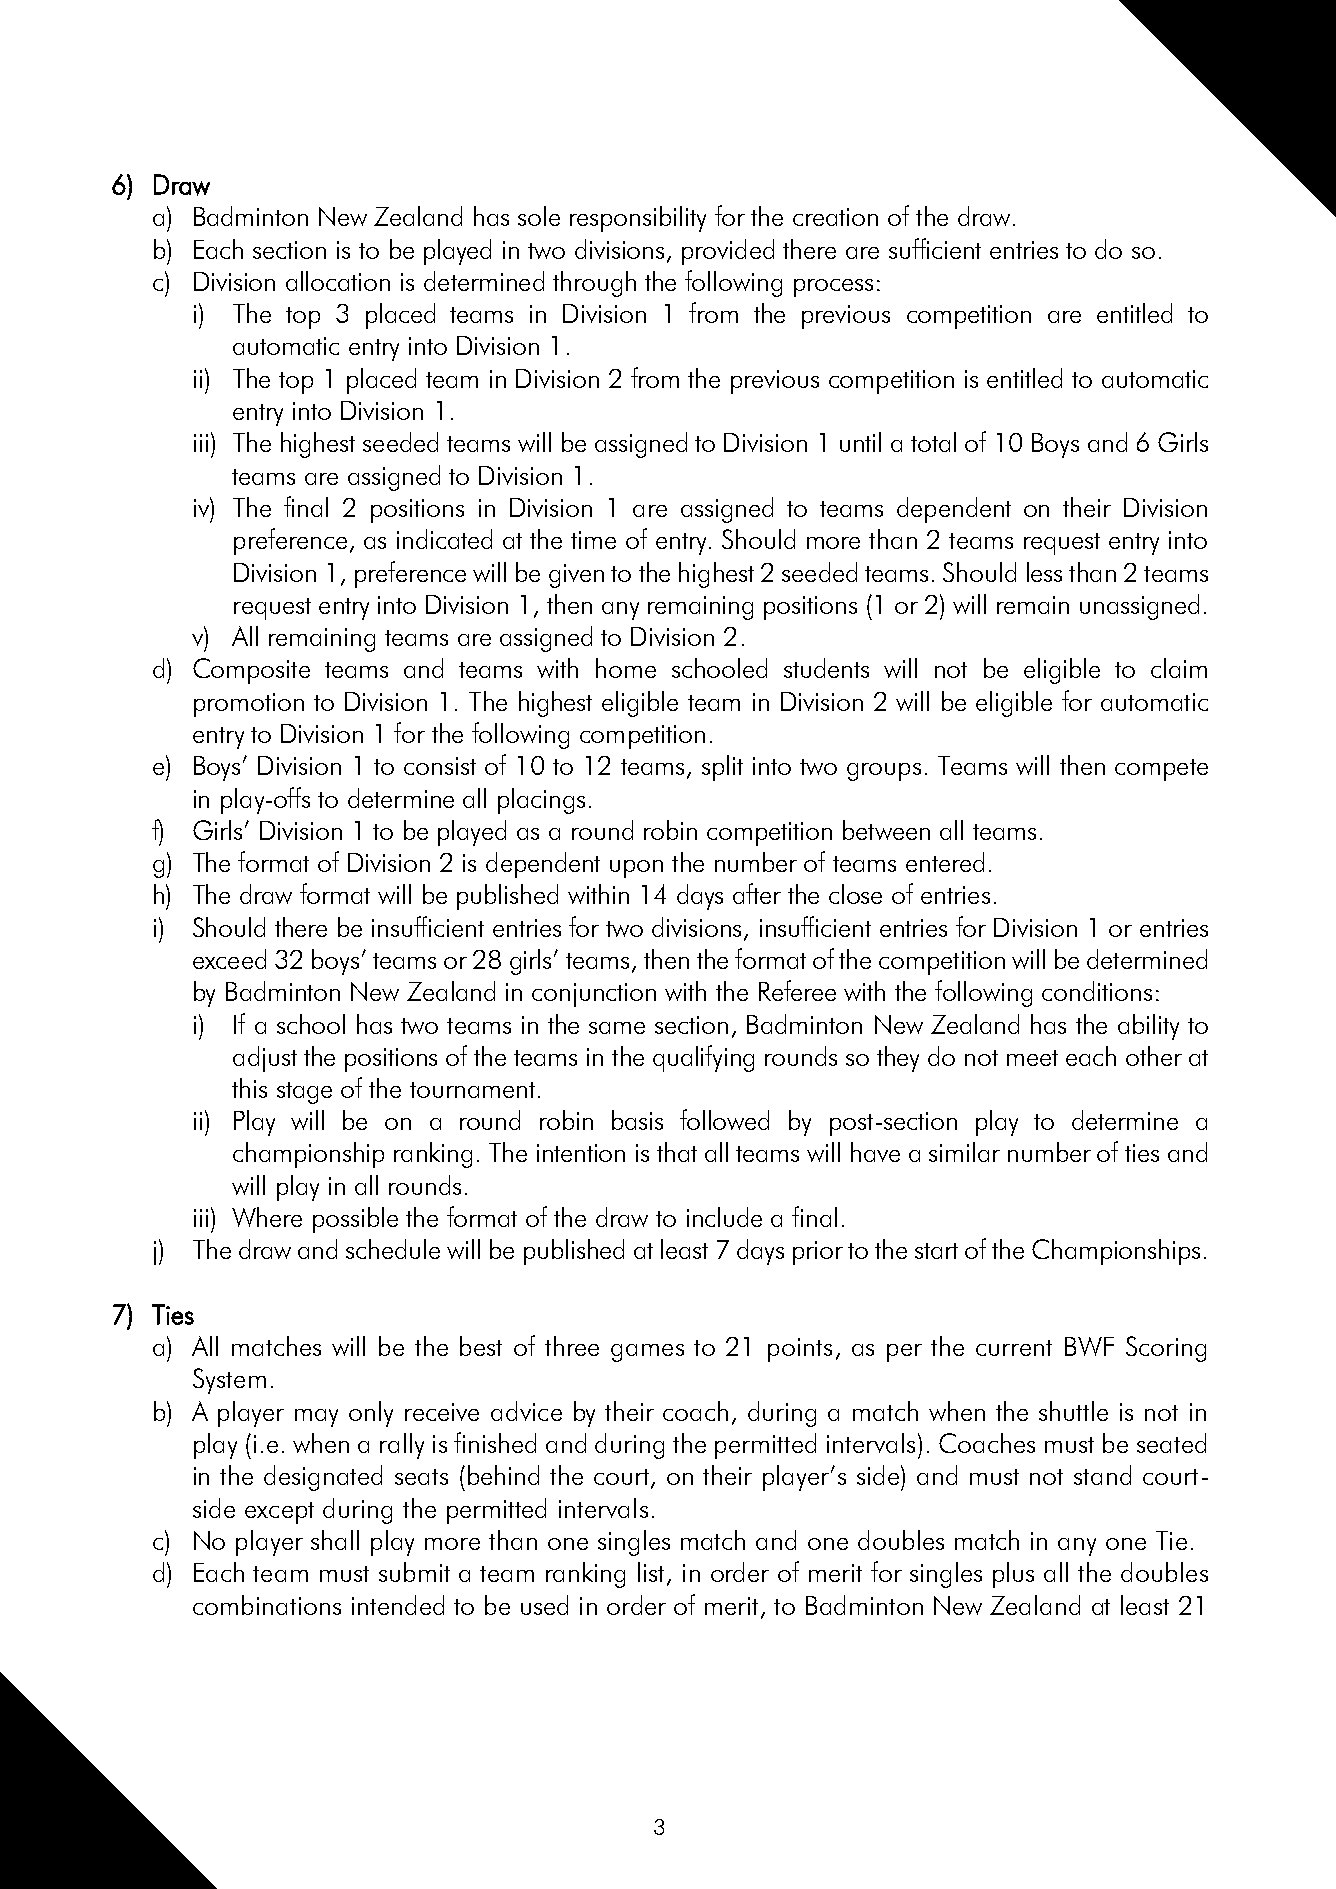 The width and height of the screenshot is (1336, 1889). What do you see at coordinates (338, 281) in the screenshot?
I see `allocation` at bounding box center [338, 281].
